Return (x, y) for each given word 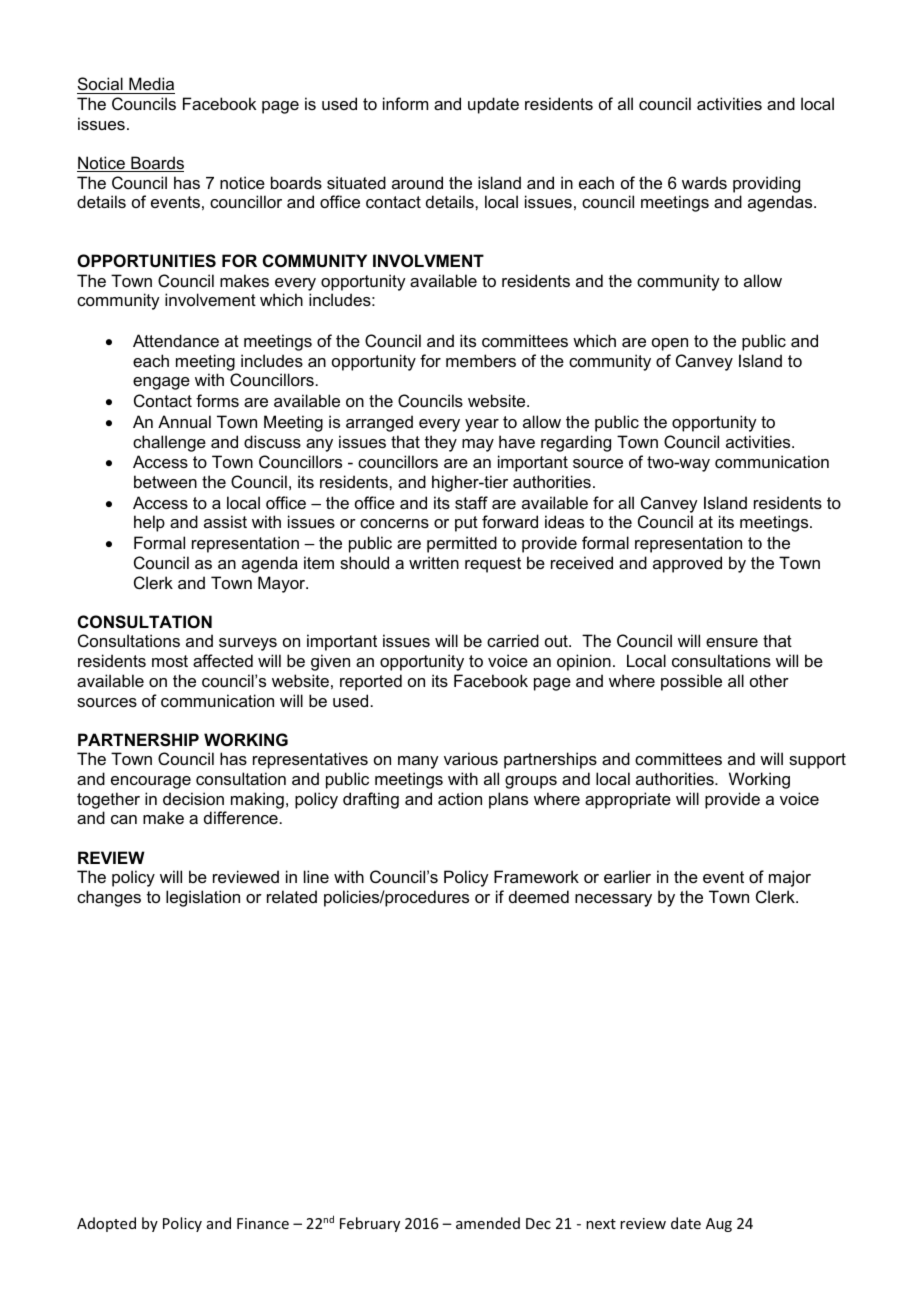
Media (151, 83)
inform (405, 103)
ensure (732, 642)
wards (704, 182)
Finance (263, 1223)
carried (513, 640)
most (170, 661)
